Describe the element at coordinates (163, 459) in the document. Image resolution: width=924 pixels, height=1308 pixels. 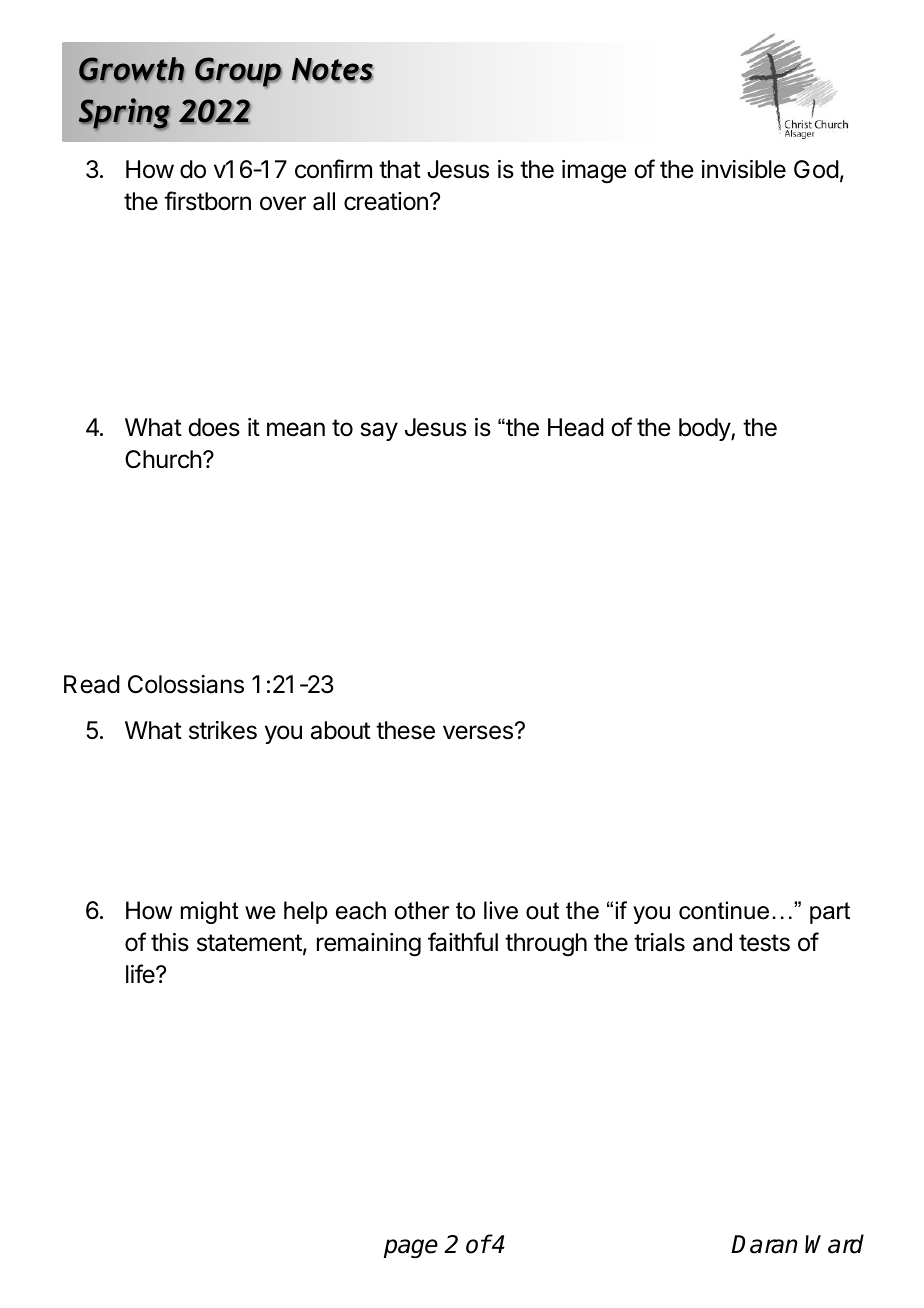
I see `Church` at that location.
